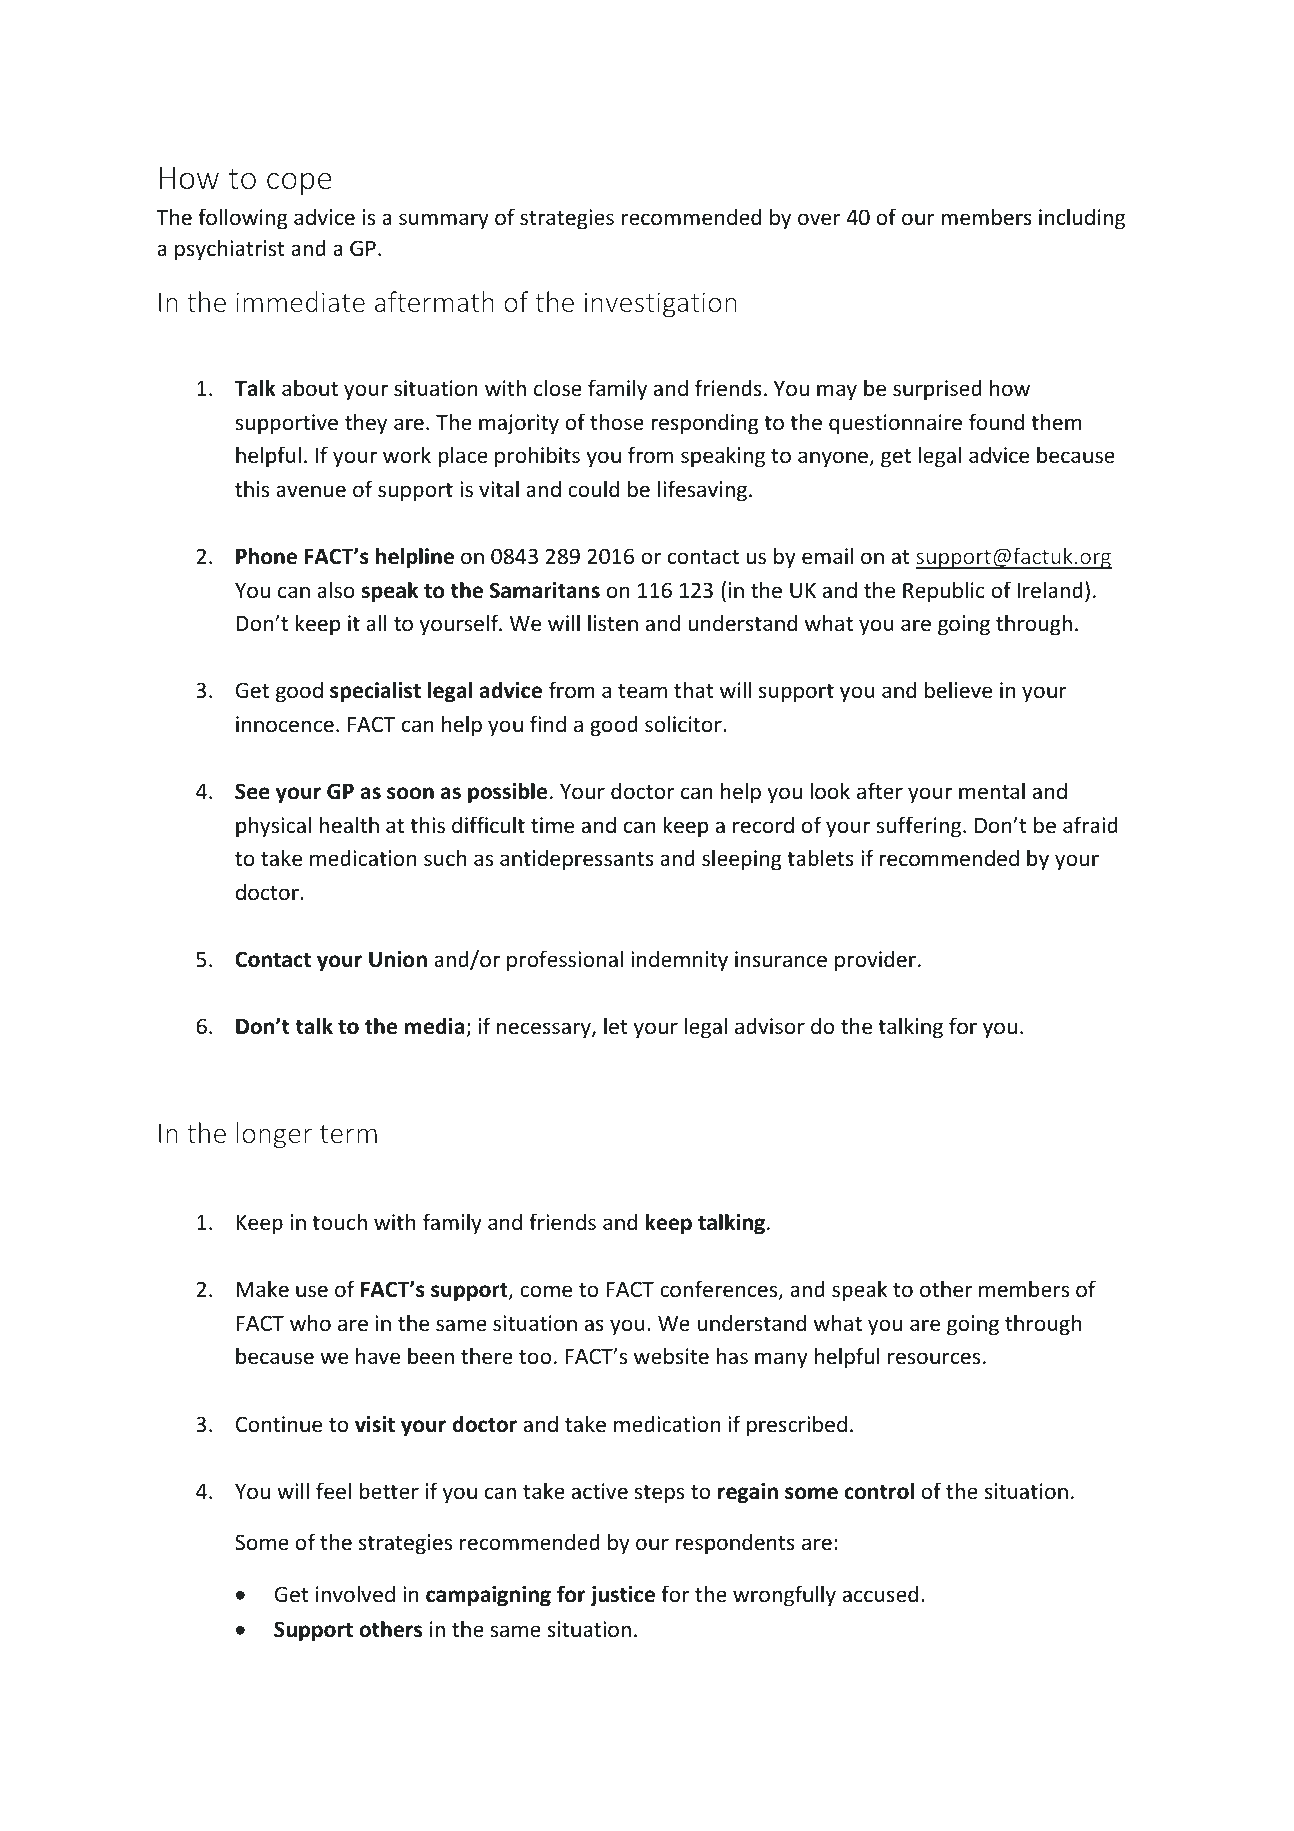 The height and width of the page is (1831, 1294). I want to click on team, so click(642, 691).
